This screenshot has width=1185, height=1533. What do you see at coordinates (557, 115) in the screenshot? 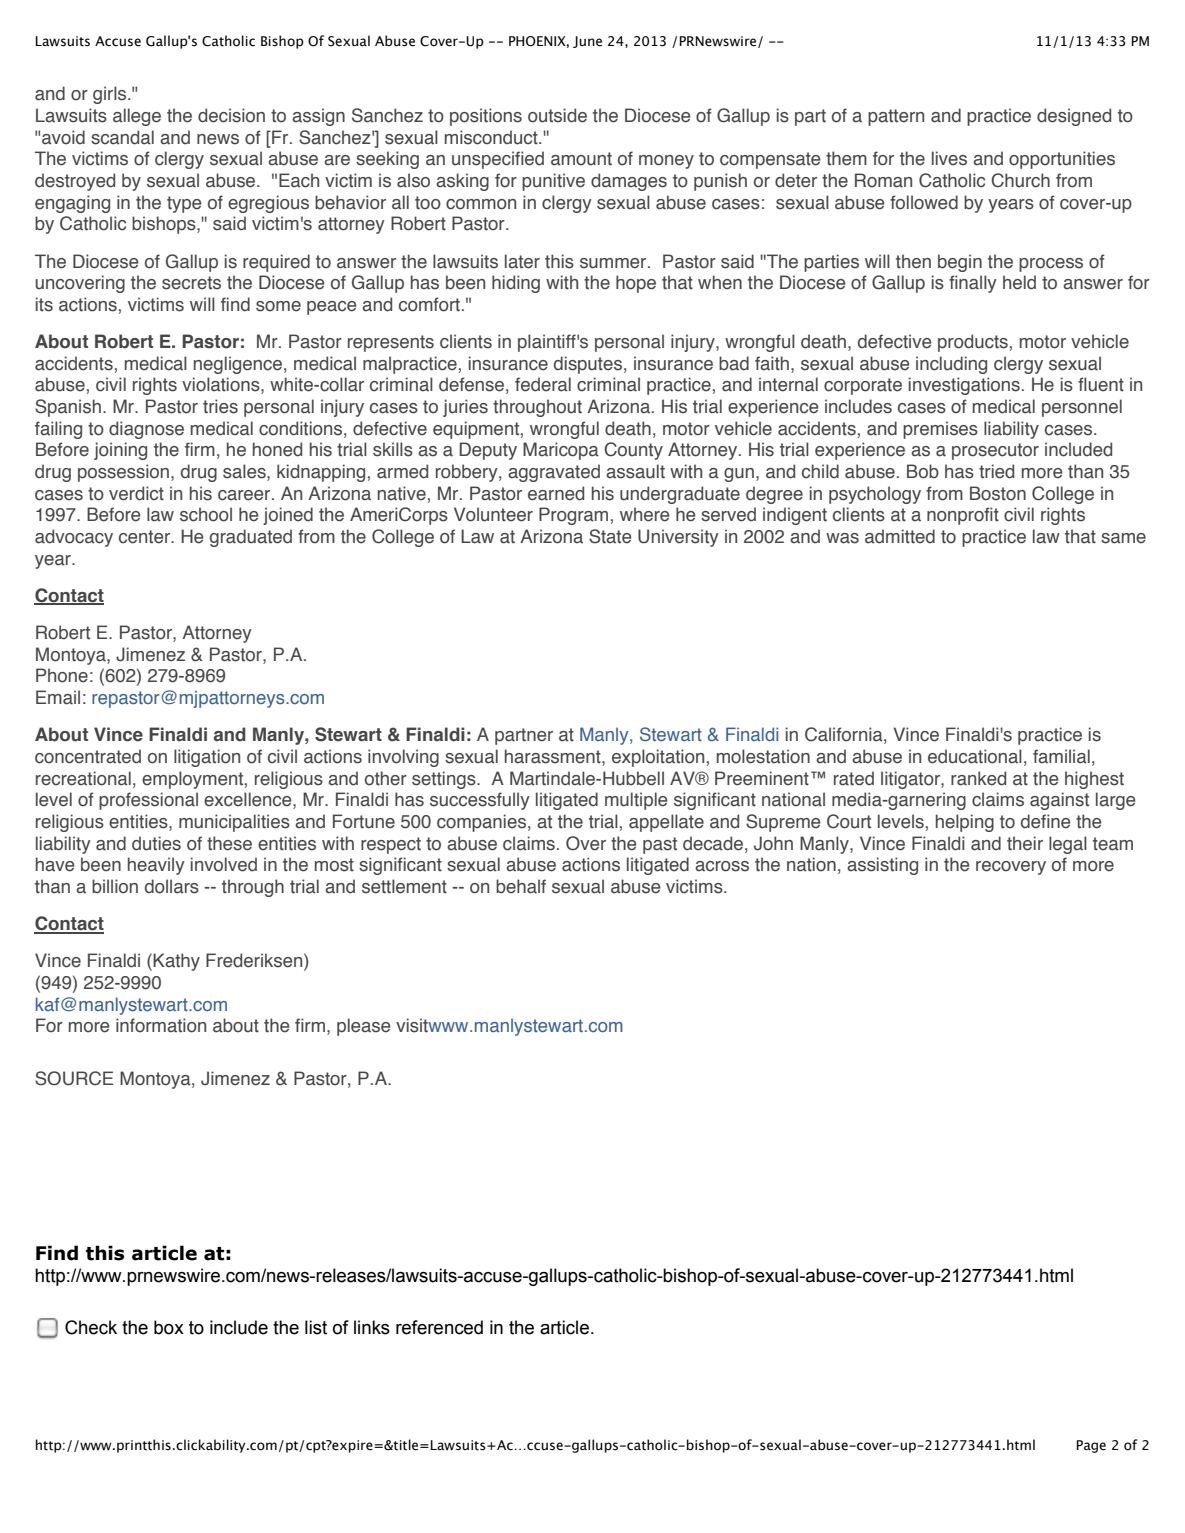
I see `outside` at bounding box center [557, 115].
